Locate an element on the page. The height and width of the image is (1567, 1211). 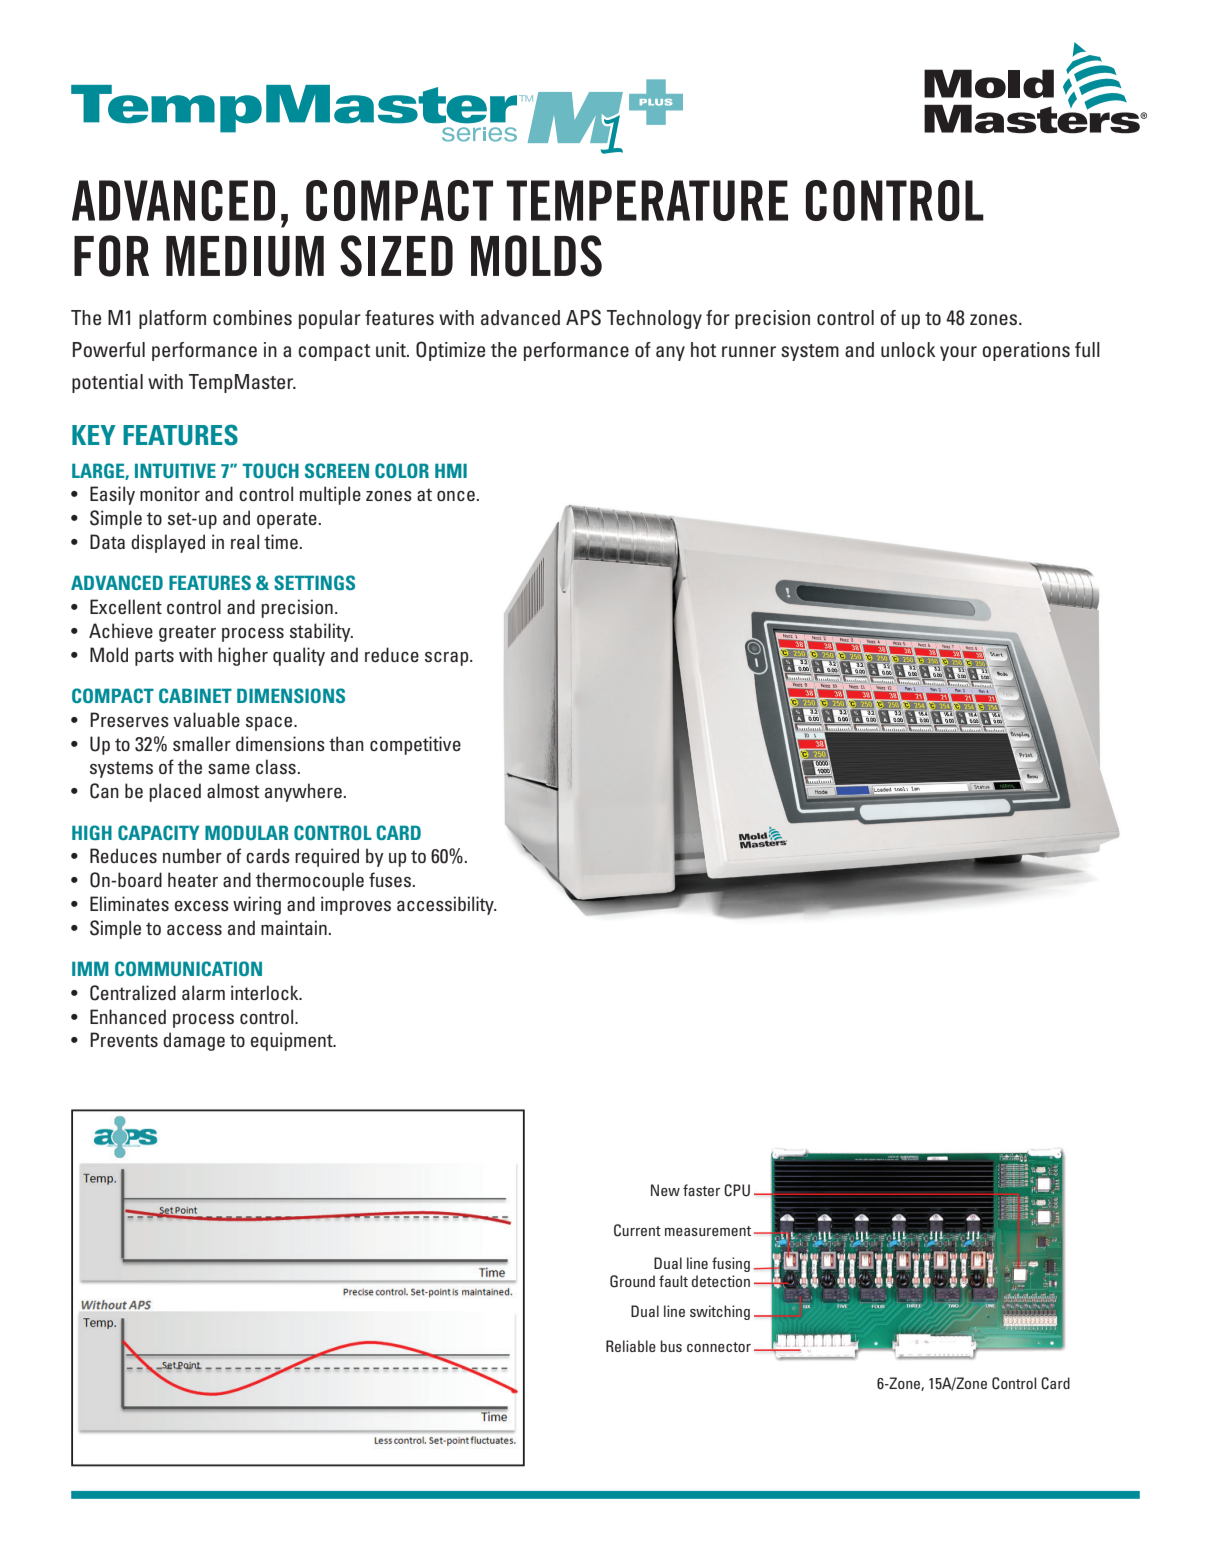
scrap is located at coordinates (448, 659).
